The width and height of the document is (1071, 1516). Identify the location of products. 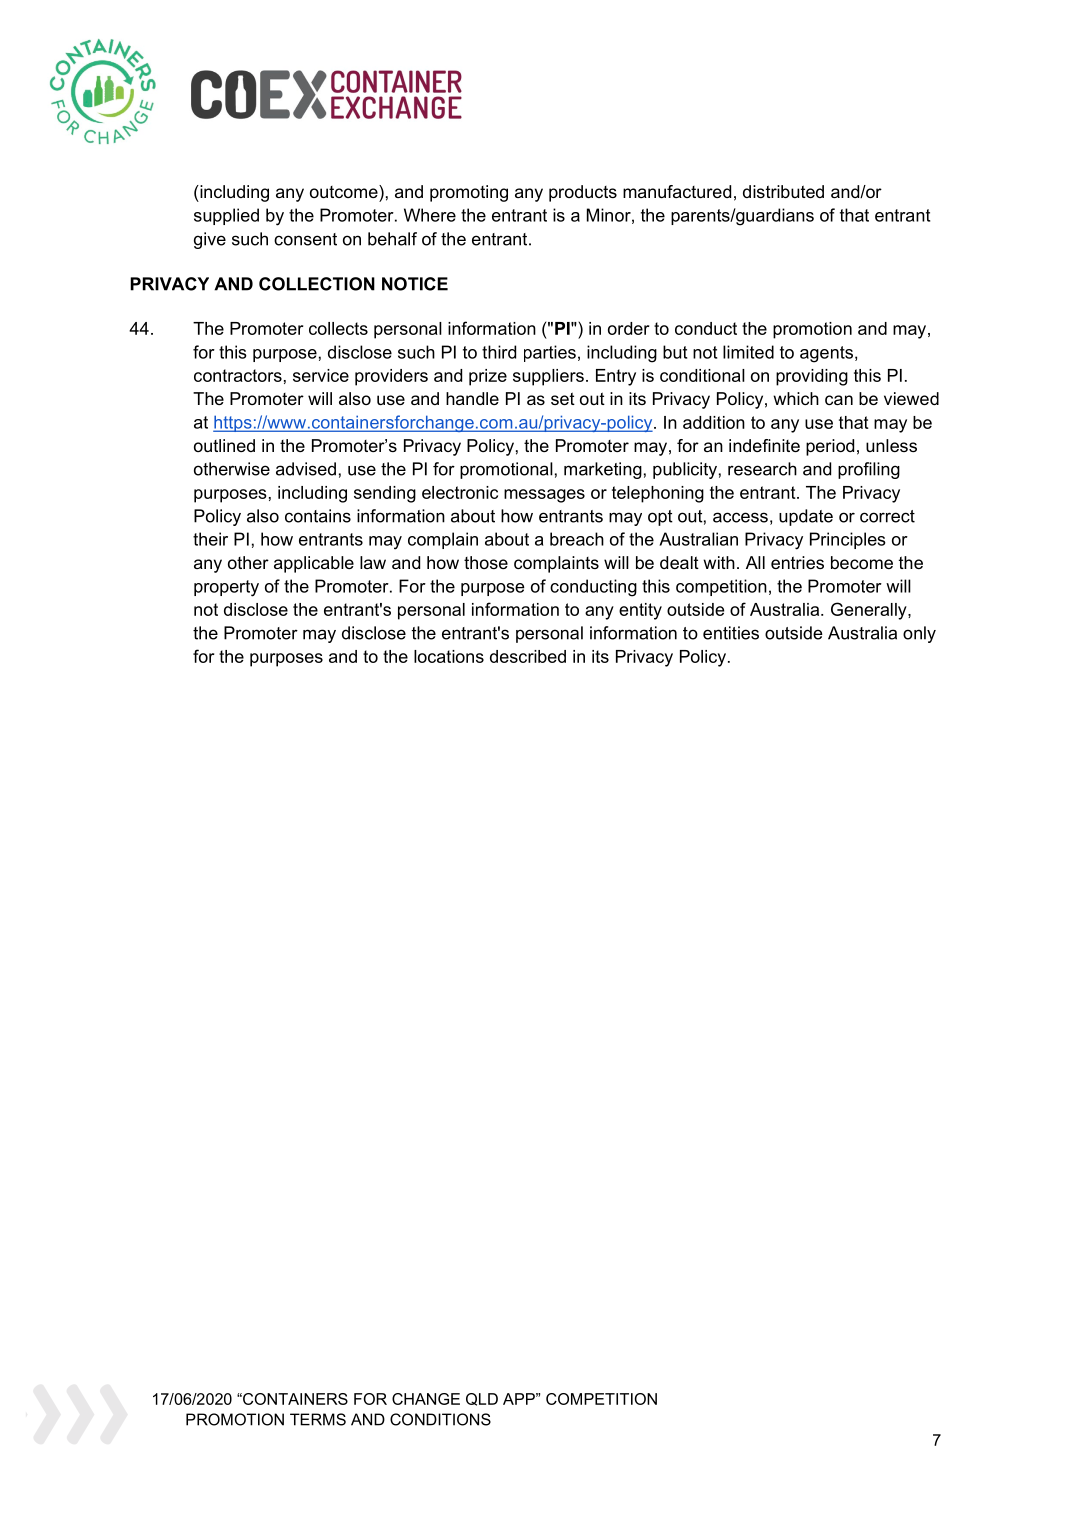
(583, 193).
